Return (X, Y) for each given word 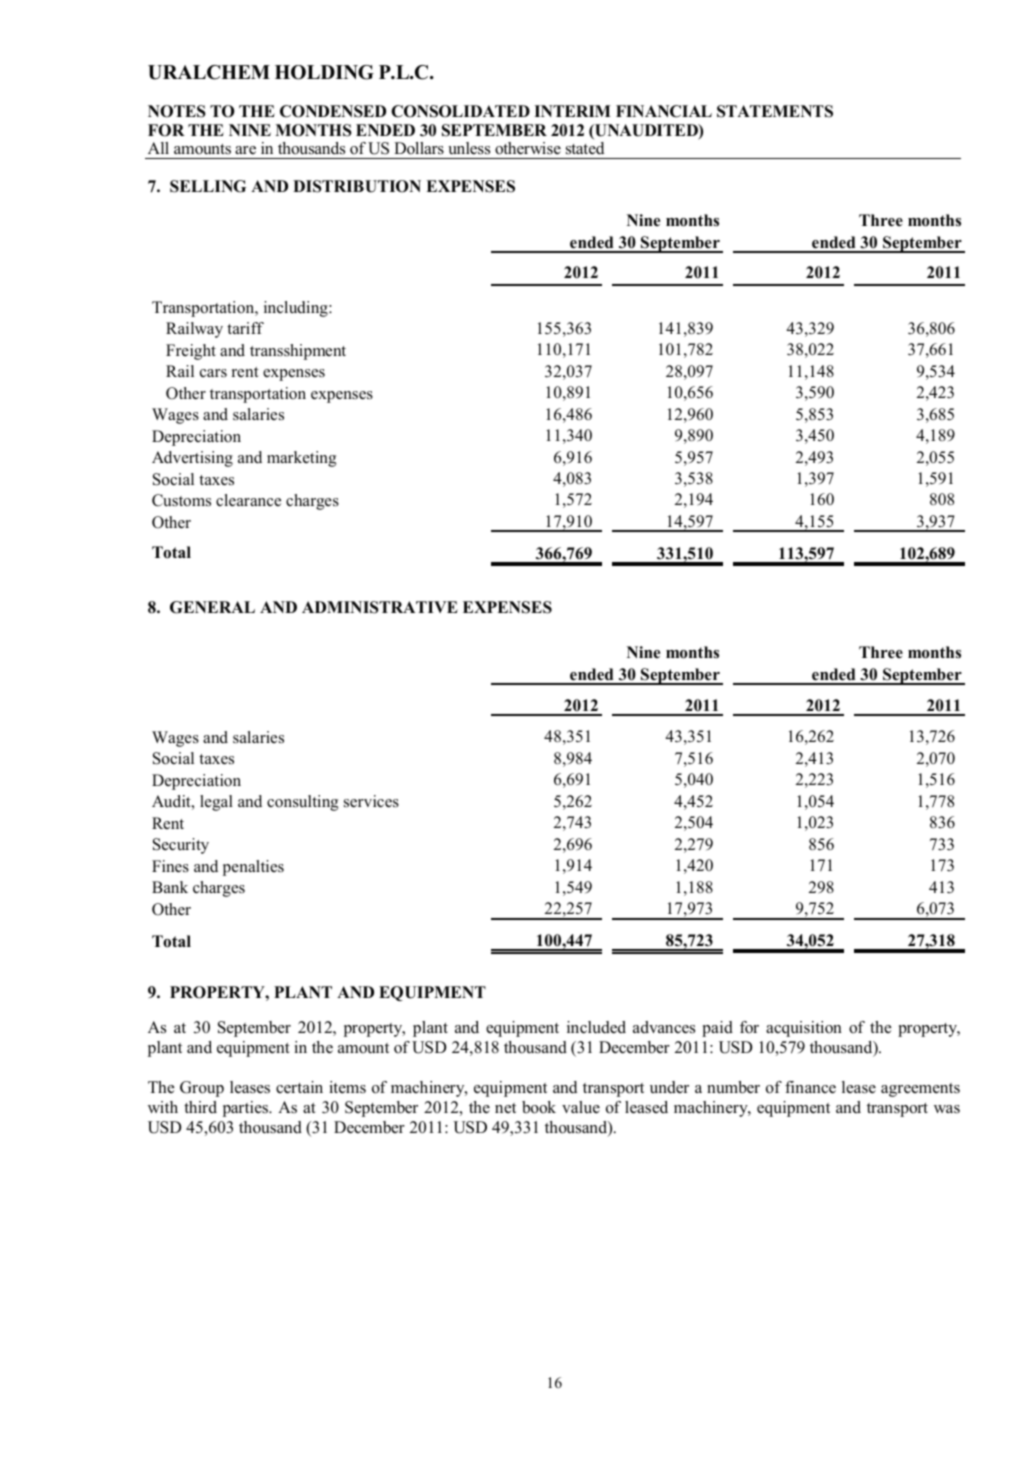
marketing (302, 459)
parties (246, 1109)
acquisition (804, 1029)
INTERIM (572, 111)
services (371, 801)
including (297, 309)
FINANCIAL (664, 111)
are (245, 150)
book (539, 1107)
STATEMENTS (775, 111)
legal (216, 803)
